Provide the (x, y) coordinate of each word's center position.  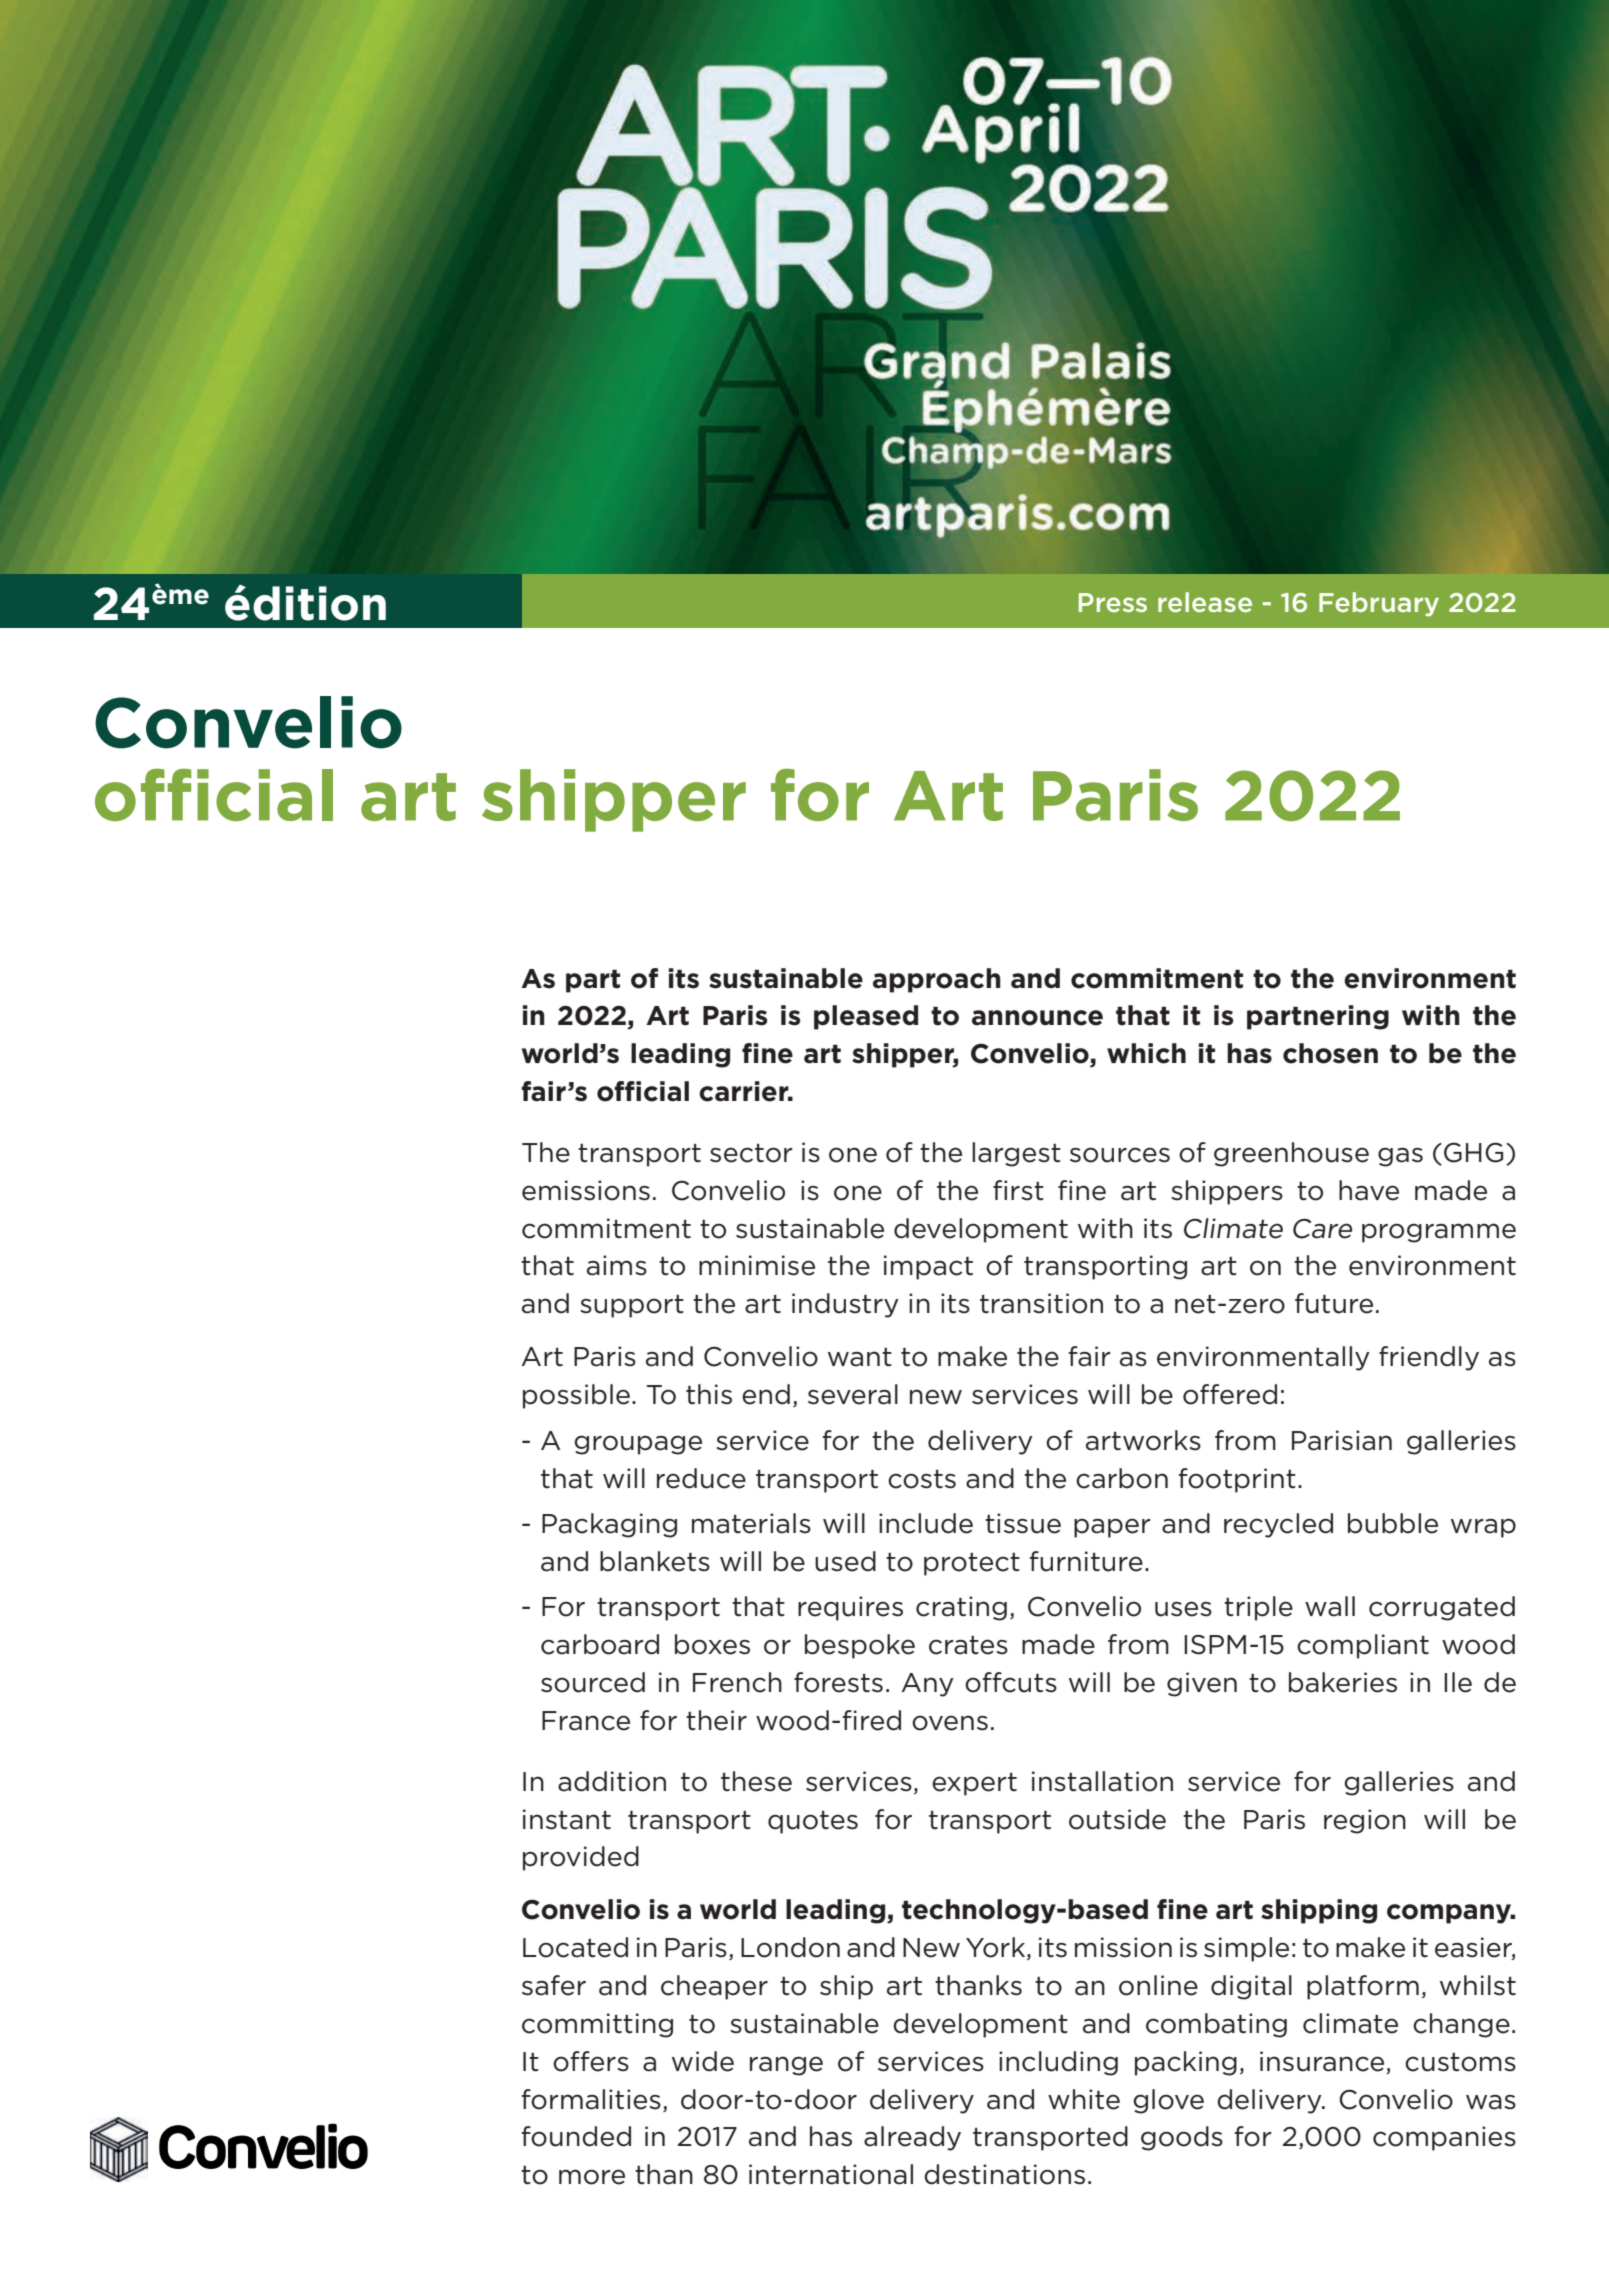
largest (1016, 1154)
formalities (591, 2099)
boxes (712, 1644)
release (1205, 602)
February (1379, 604)
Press (1113, 602)
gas (1400, 1157)
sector (751, 1153)
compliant (1363, 1646)
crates (968, 1645)
